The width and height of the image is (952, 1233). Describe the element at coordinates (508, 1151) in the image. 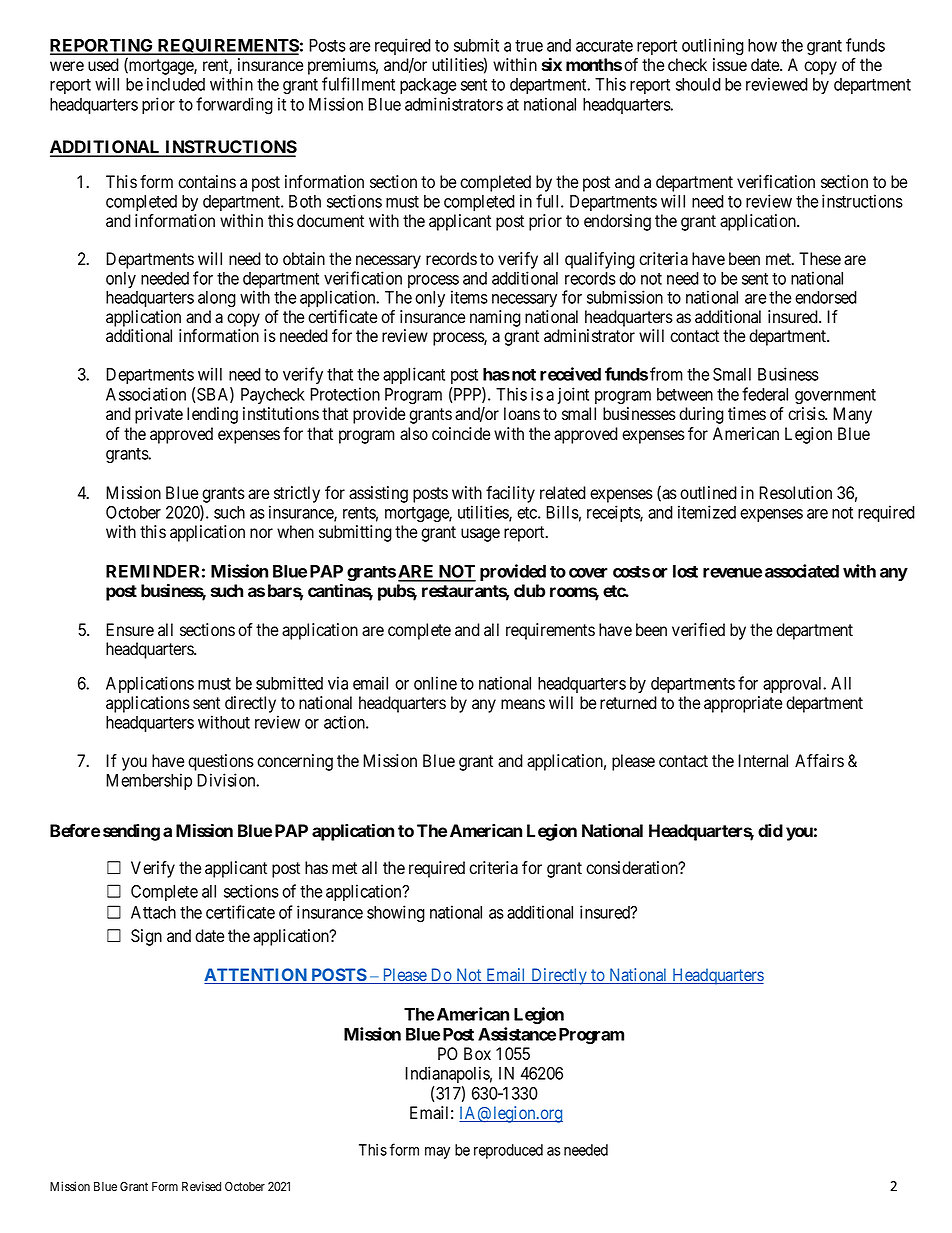

I see `reproduced` at that location.
